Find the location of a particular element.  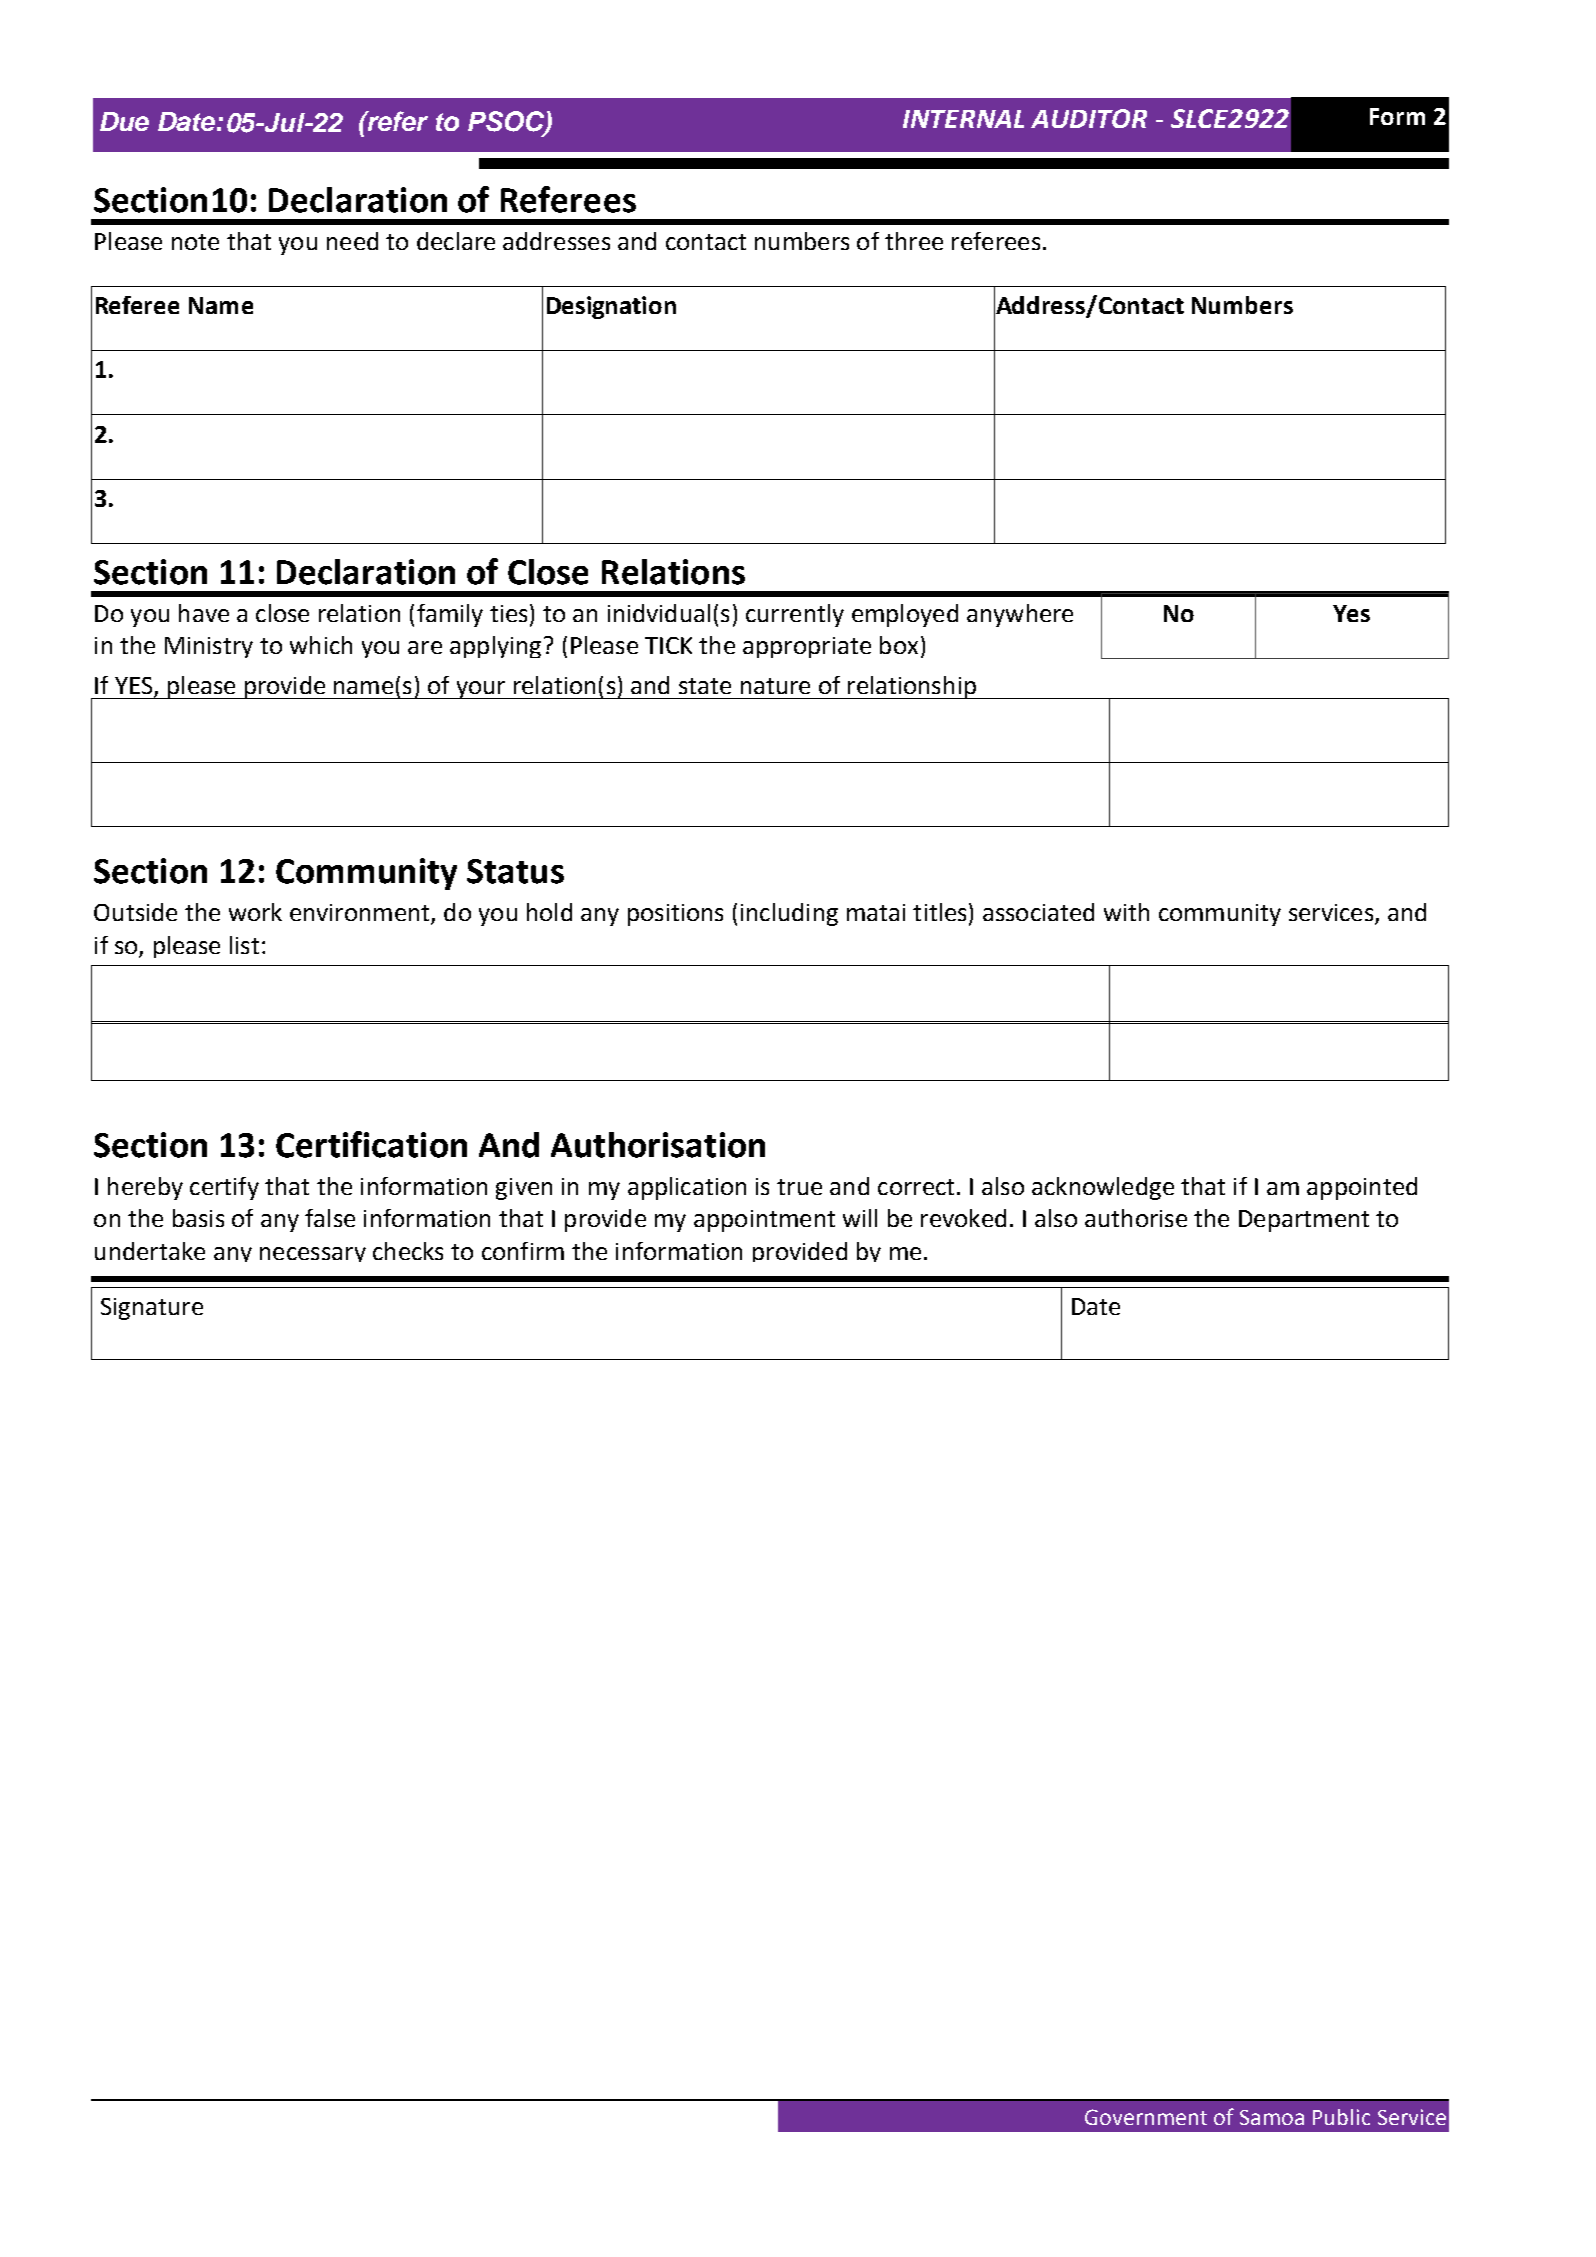

Samoa is located at coordinates (1272, 2117).
